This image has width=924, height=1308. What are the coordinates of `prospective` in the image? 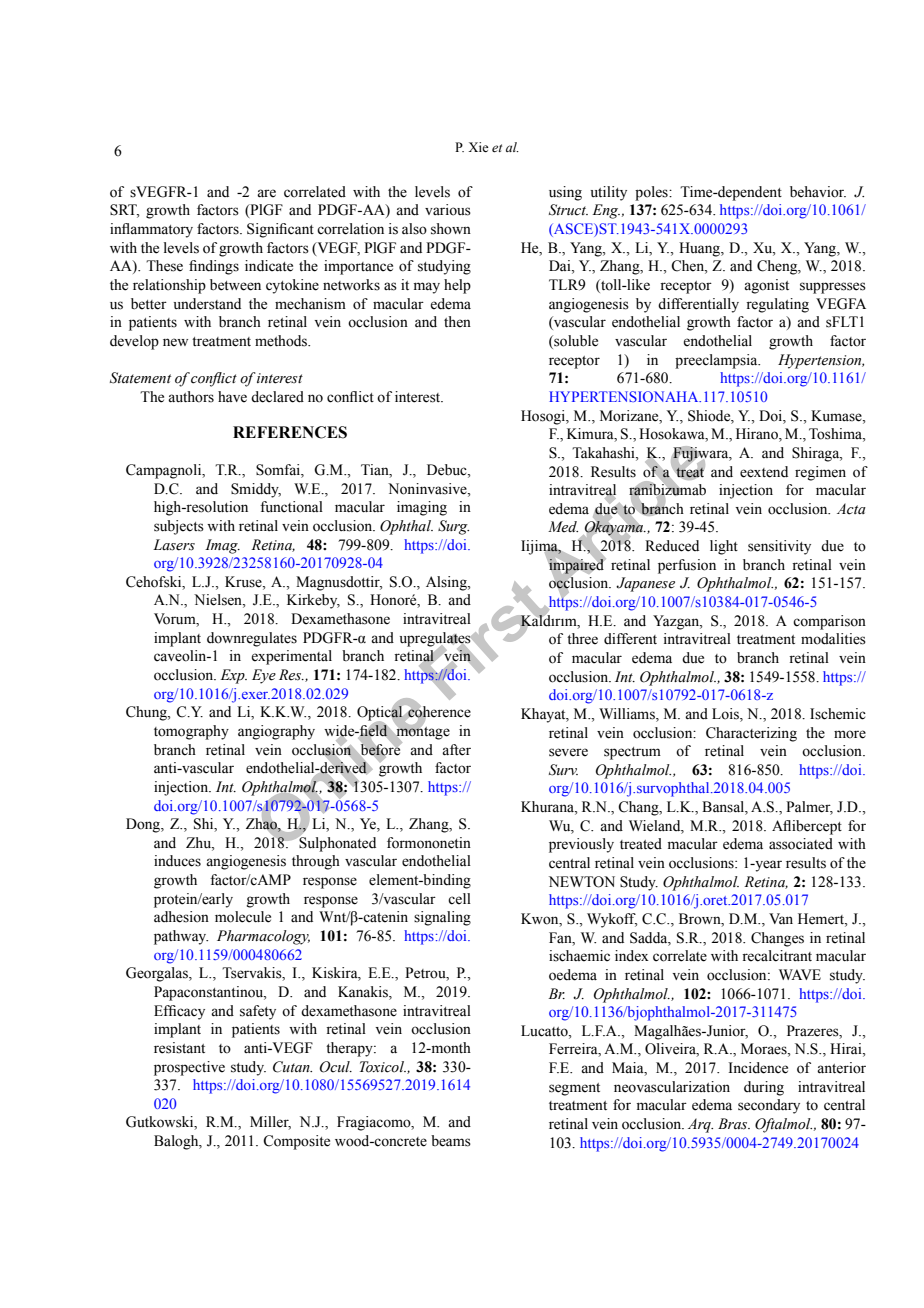 It's located at (189, 1068).
